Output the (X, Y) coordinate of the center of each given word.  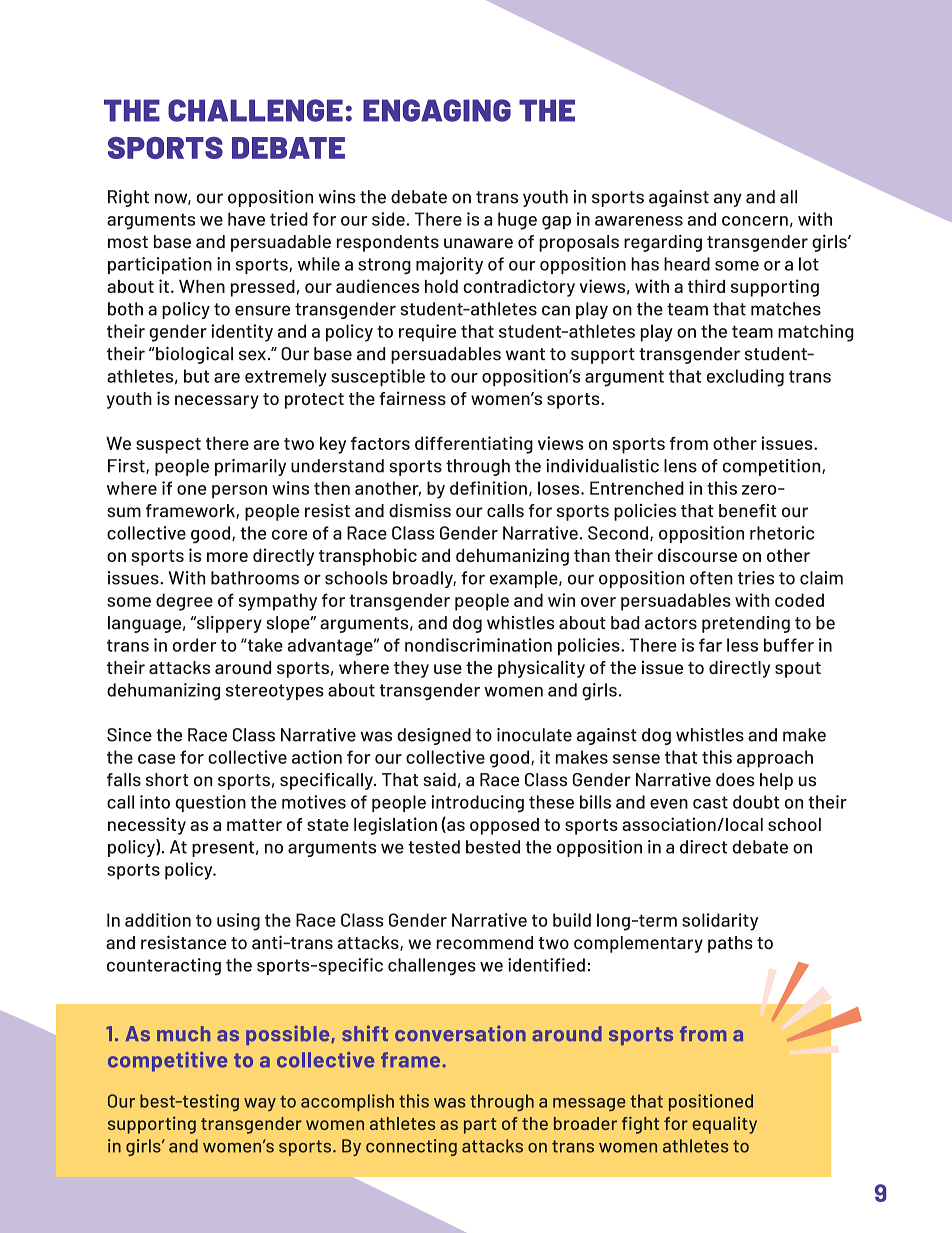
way (260, 1104)
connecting (411, 1147)
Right (128, 198)
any (728, 200)
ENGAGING (437, 110)
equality (724, 1125)
